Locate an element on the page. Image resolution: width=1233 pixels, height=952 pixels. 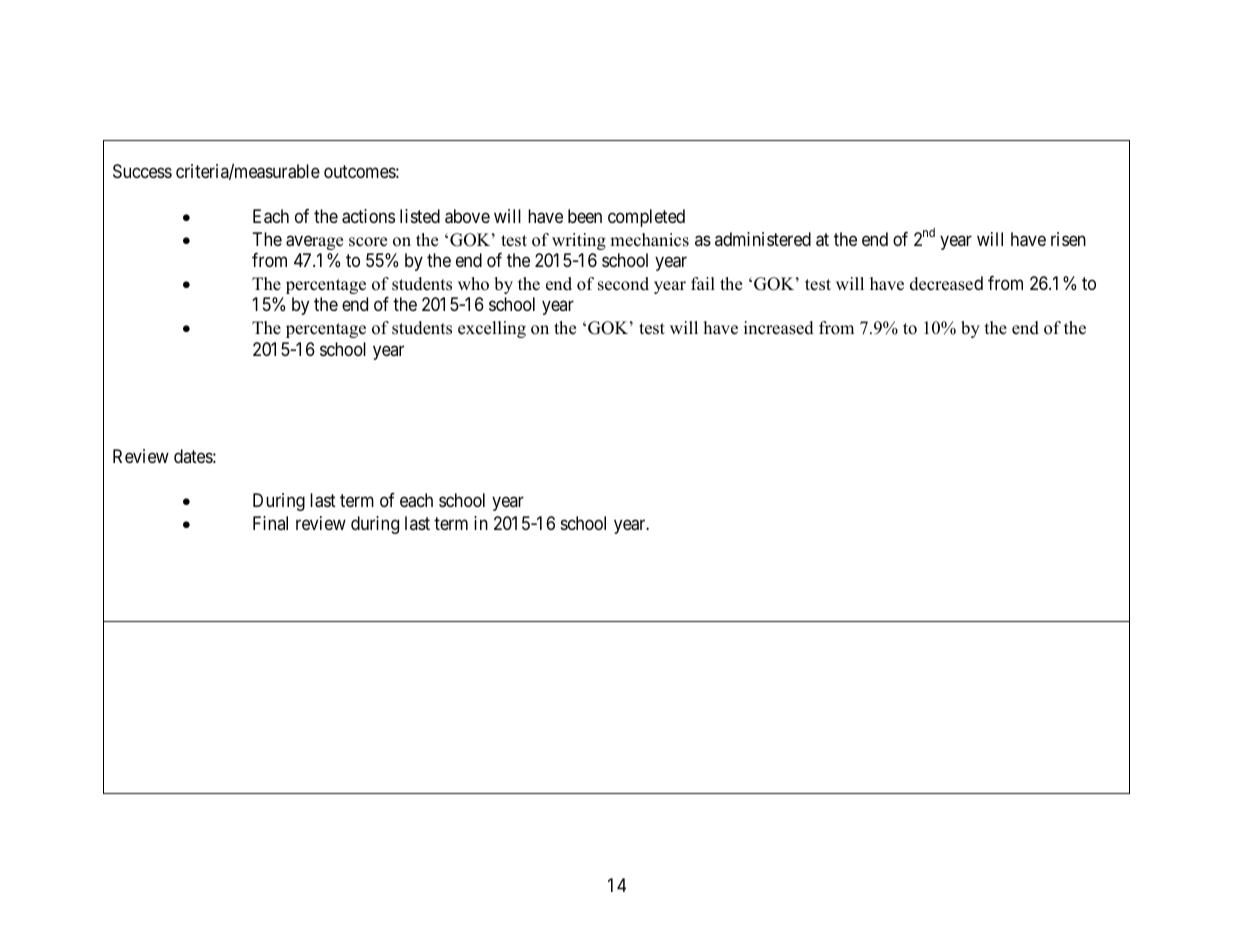
been is located at coordinates (585, 216).
